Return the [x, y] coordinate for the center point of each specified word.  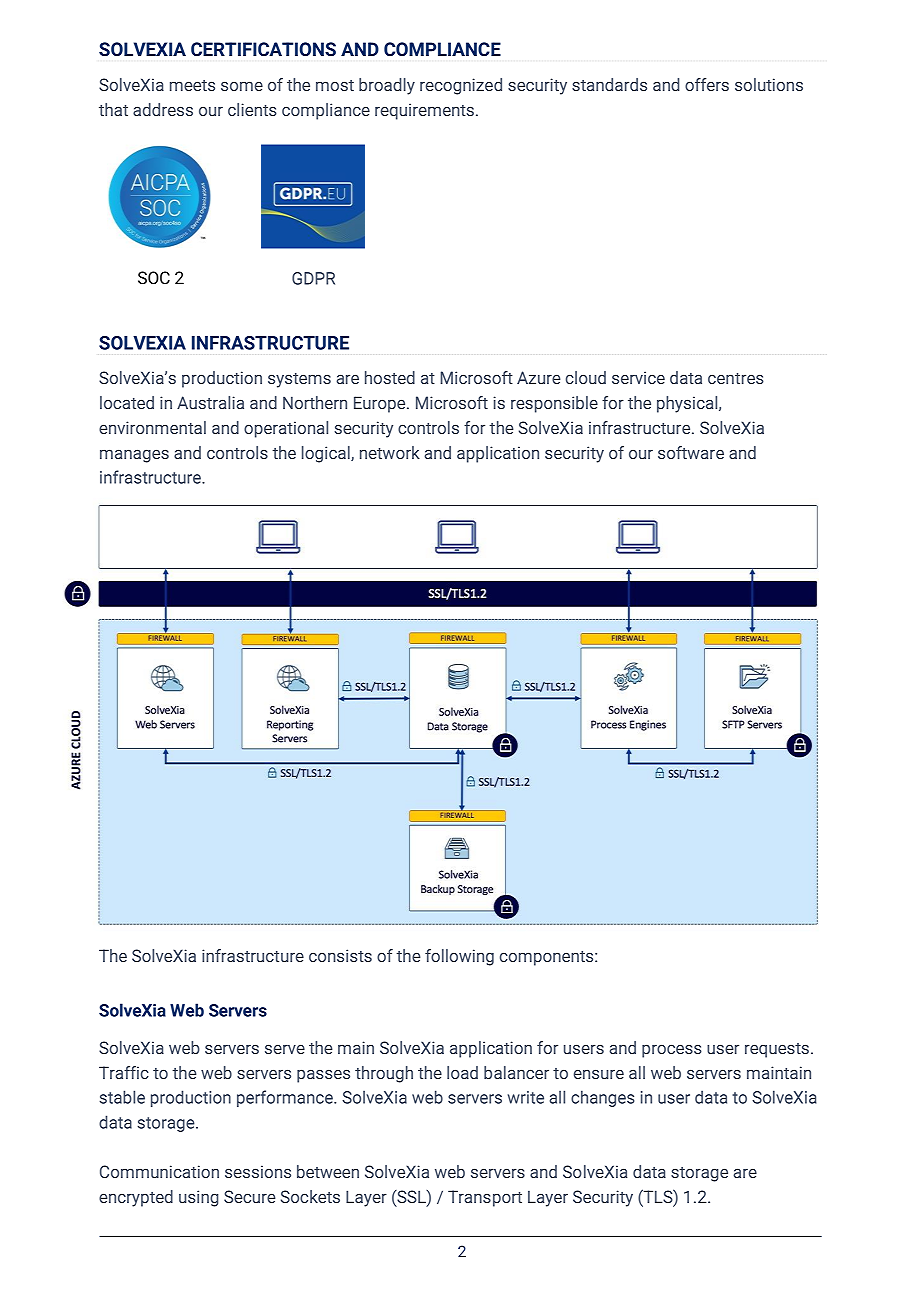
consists [340, 955]
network [390, 452]
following [459, 957]
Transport [485, 1198]
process [672, 1051]
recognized [461, 86]
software [691, 452]
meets [192, 85]
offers [707, 84]
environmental [152, 427]
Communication [159, 1171]
